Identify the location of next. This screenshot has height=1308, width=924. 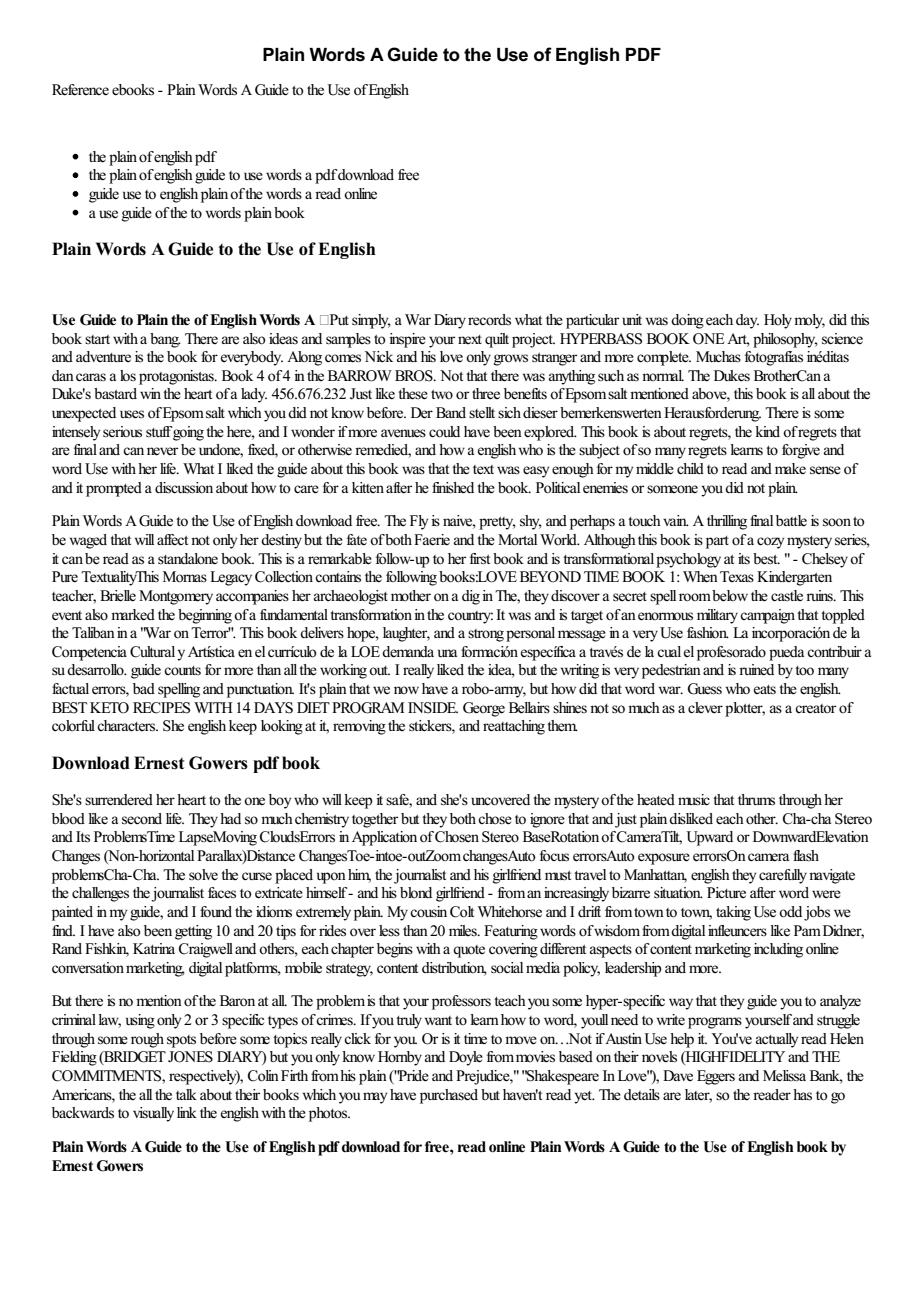
(470, 339).
